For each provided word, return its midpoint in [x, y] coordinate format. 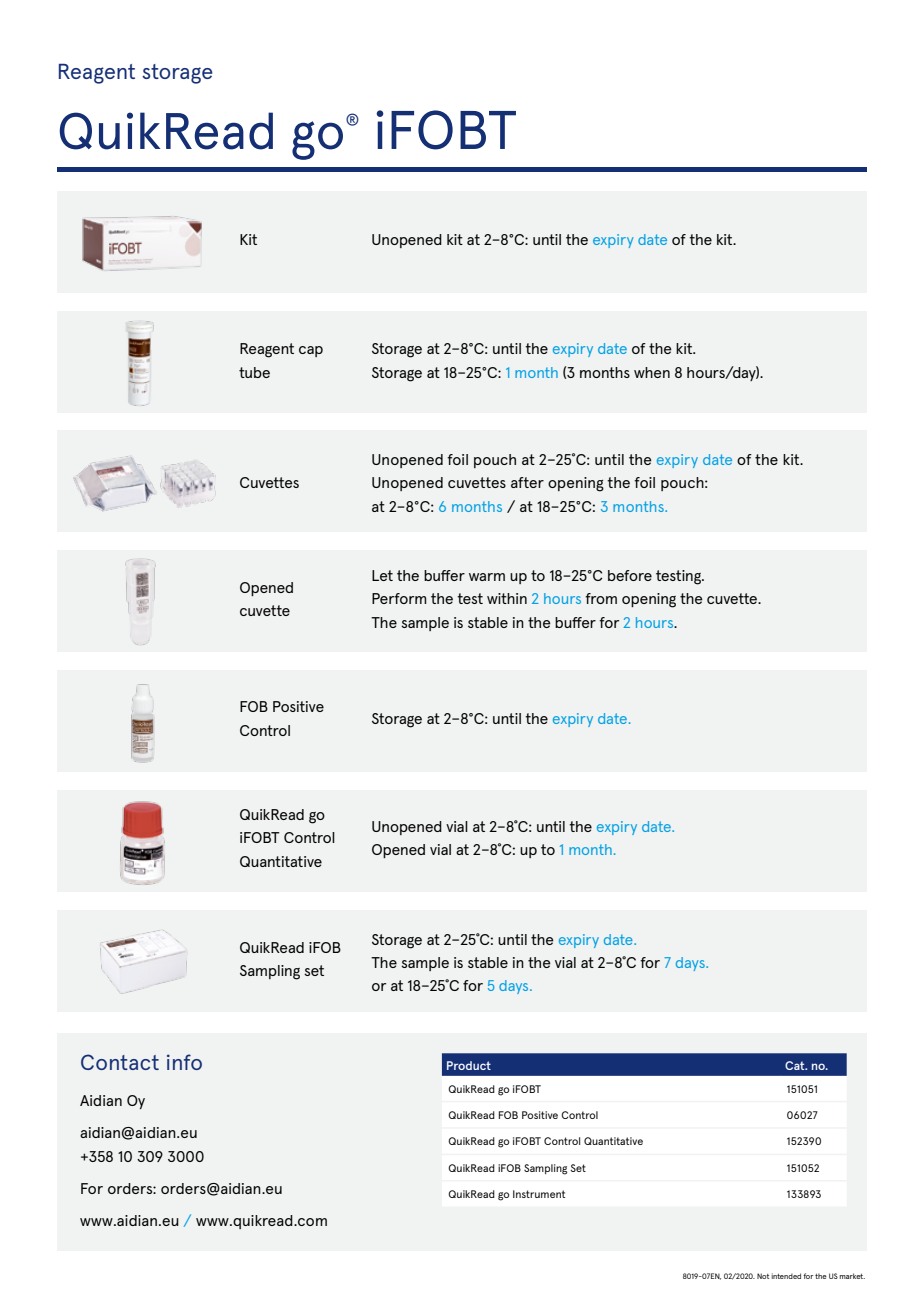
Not [763, 1276]
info [184, 1062]
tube [254, 372]
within [507, 598]
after [527, 482]
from [601, 598]
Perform [399, 598]
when [652, 372]
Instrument [539, 1194]
